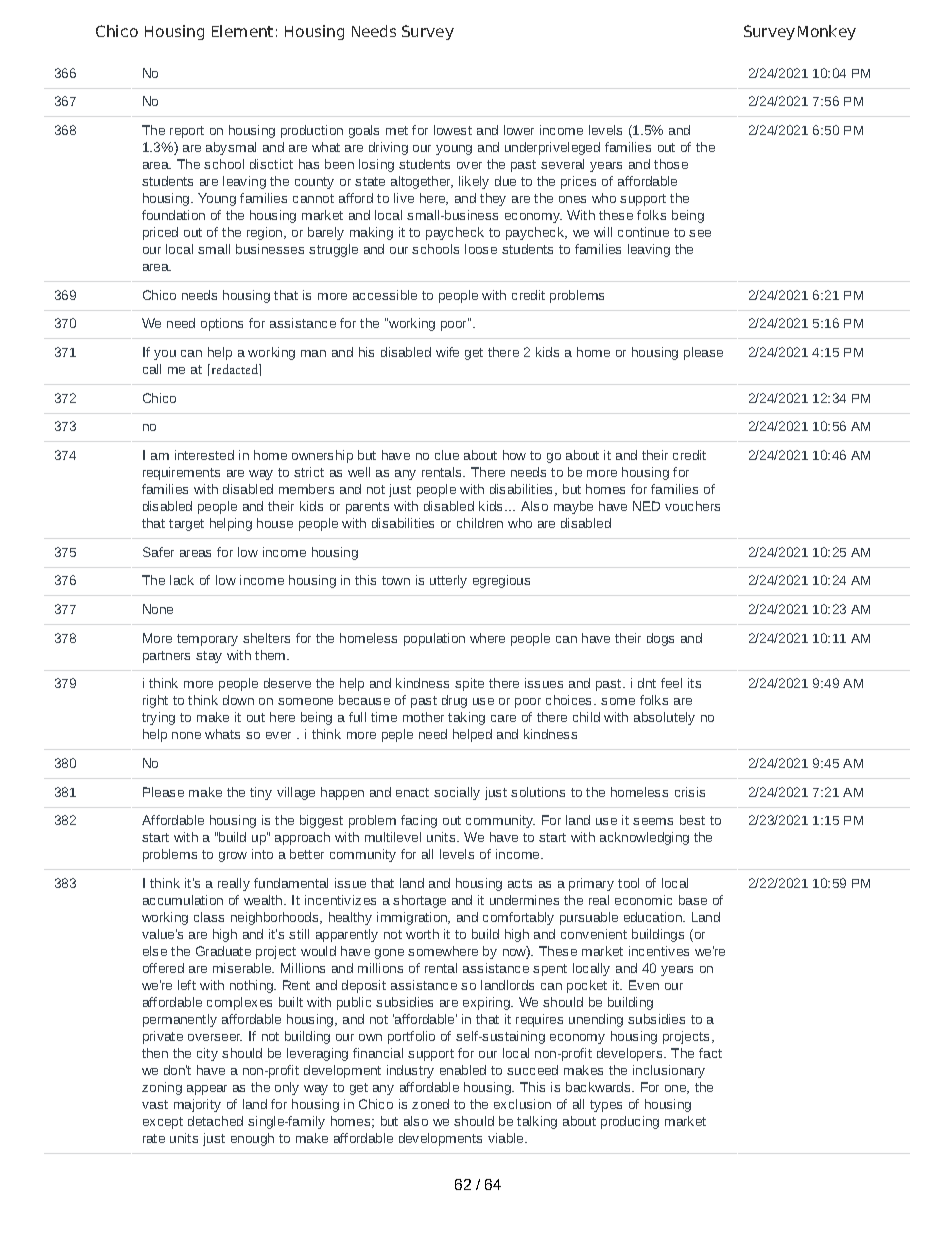 The width and height of the image is (952, 1233). I want to click on zoned, so click(430, 1104).
